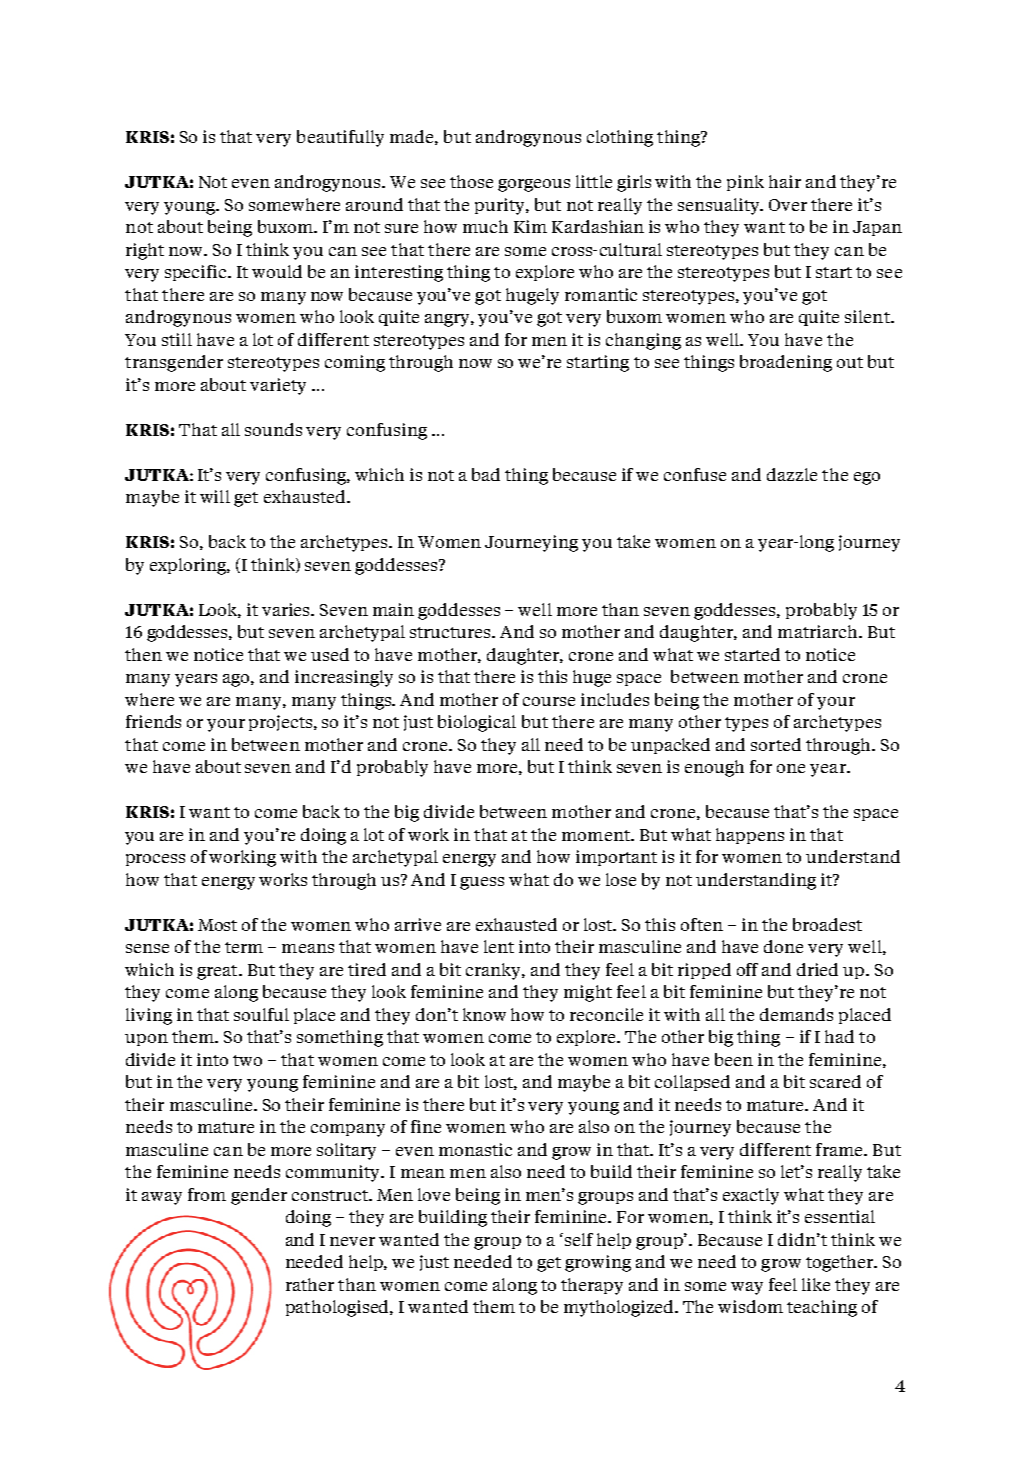 The width and height of the screenshot is (1030, 1457). I want to click on two, so click(247, 1060).
